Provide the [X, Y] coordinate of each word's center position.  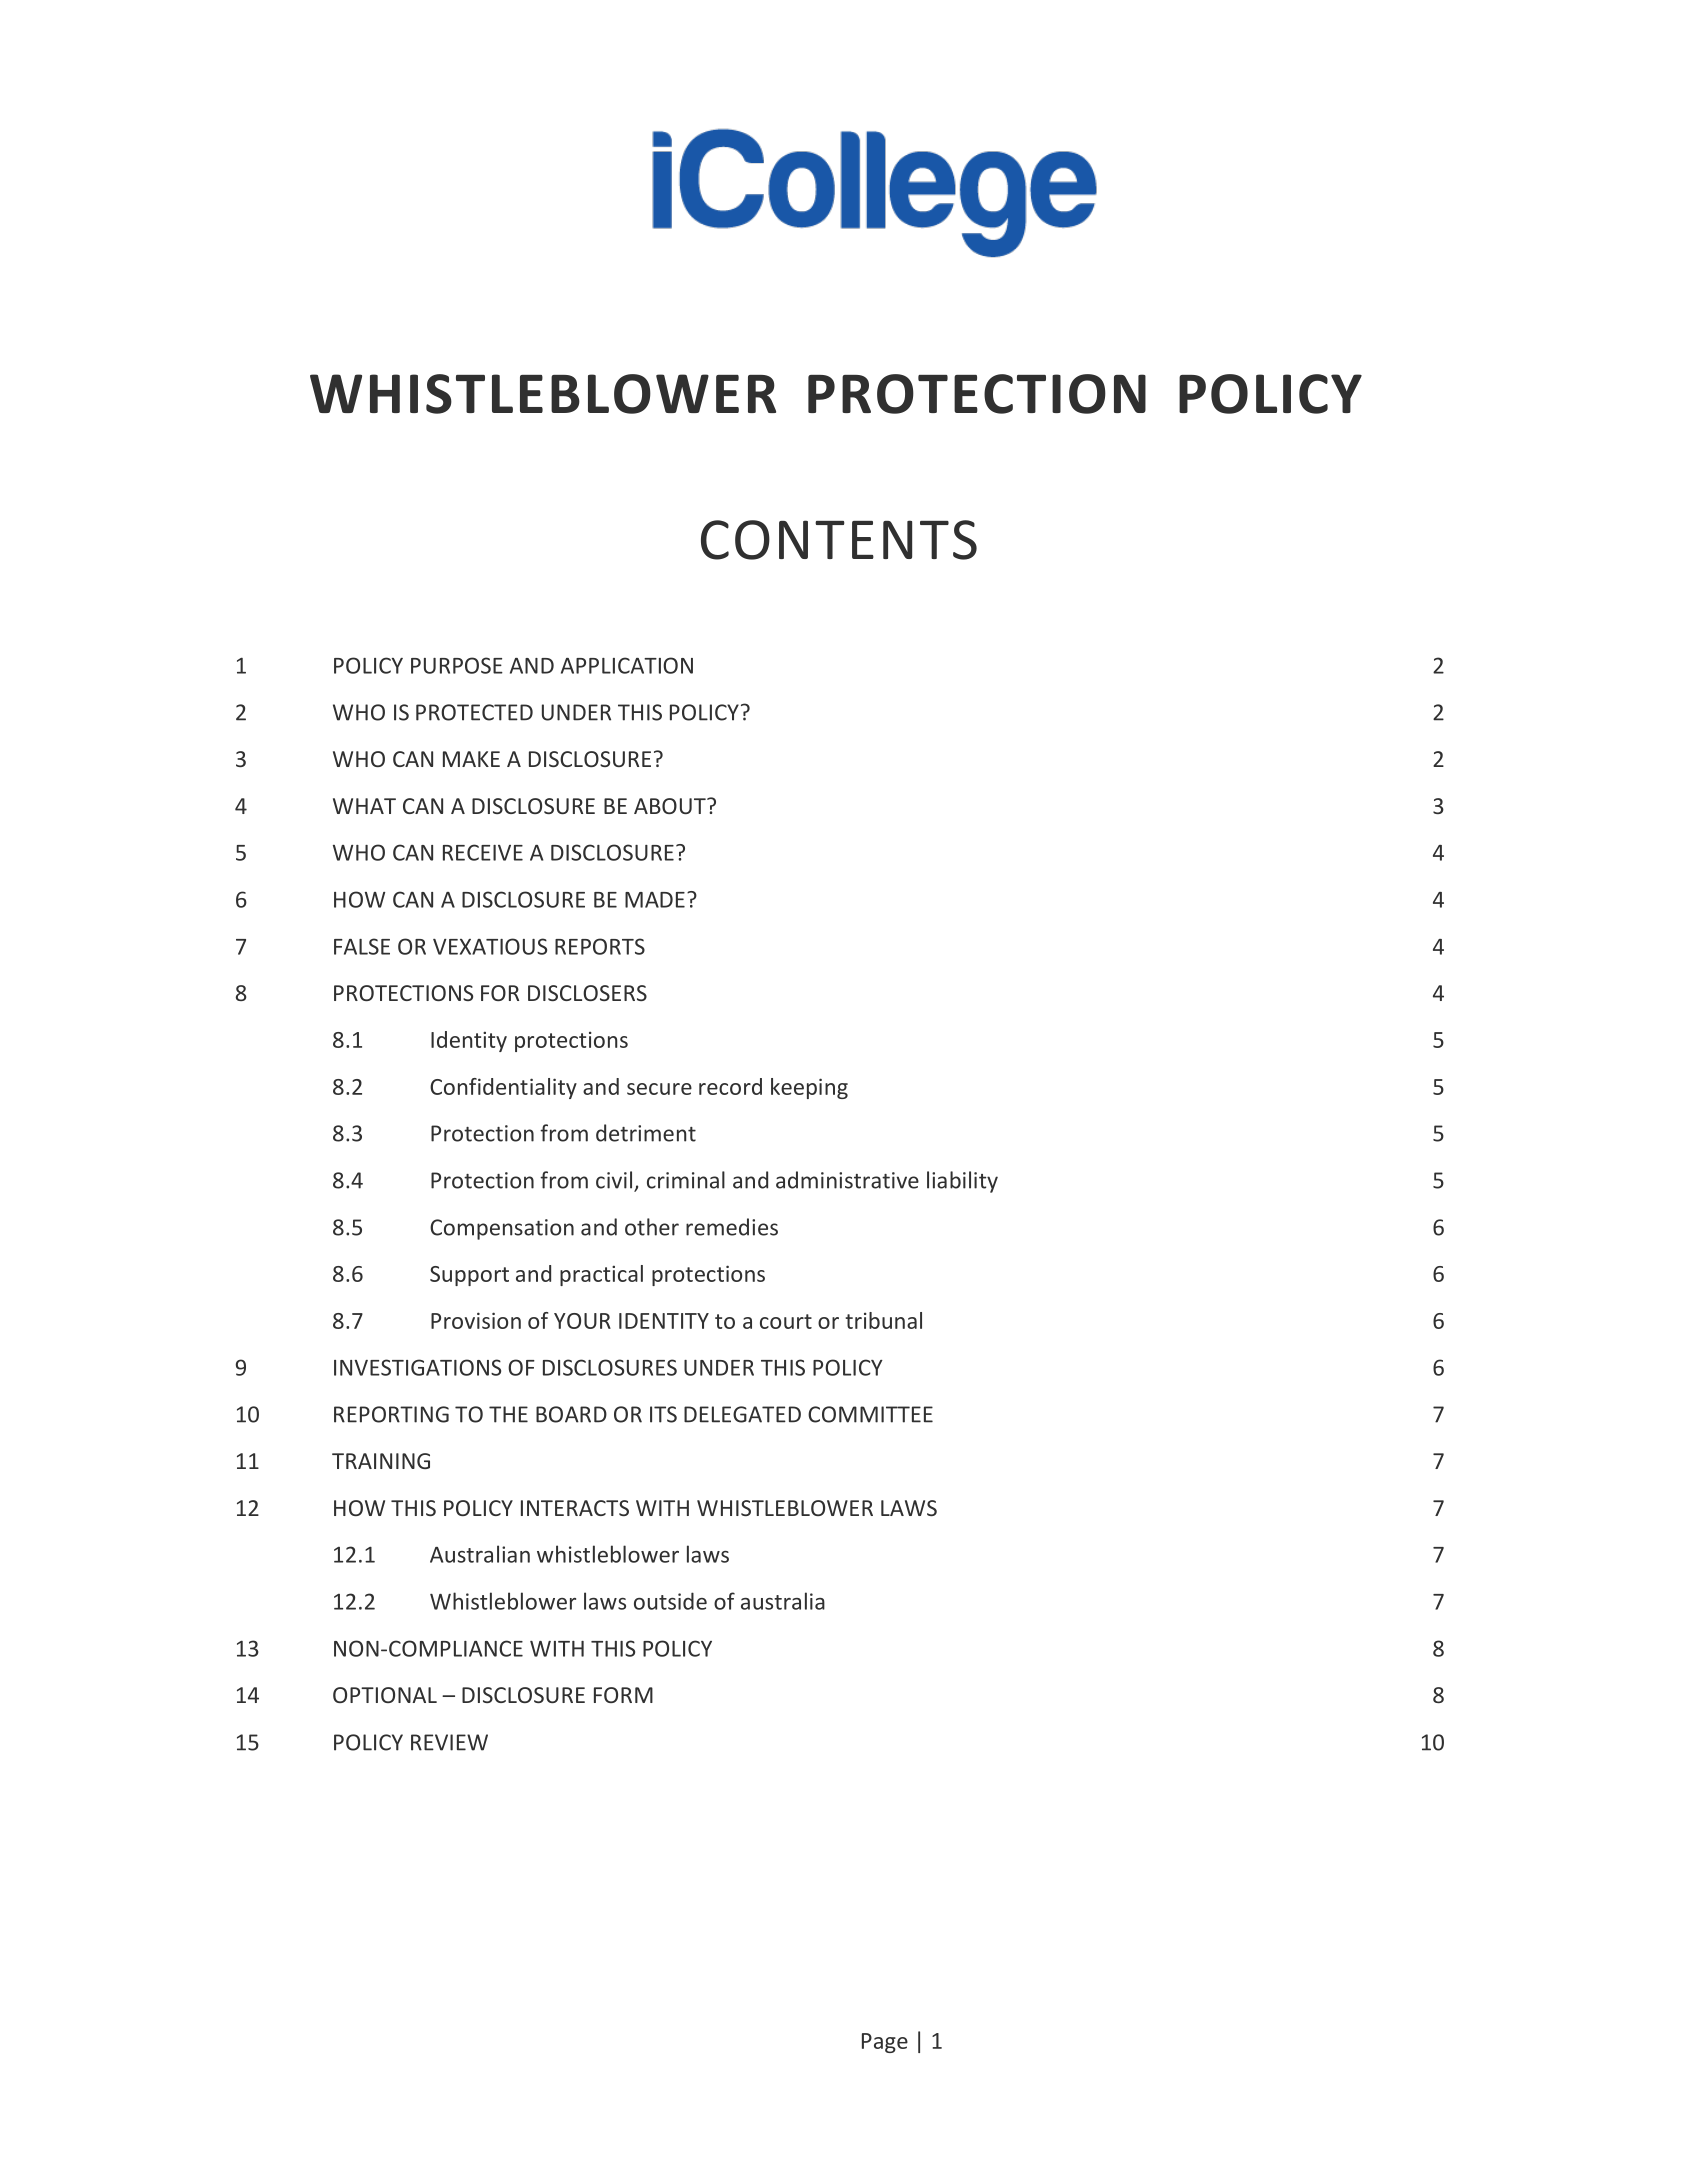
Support [469, 1276]
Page [885, 2043]
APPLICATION [627, 665]
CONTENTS [839, 540]
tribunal [883, 1320]
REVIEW [449, 1742]
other [652, 1227]
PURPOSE [457, 665]
